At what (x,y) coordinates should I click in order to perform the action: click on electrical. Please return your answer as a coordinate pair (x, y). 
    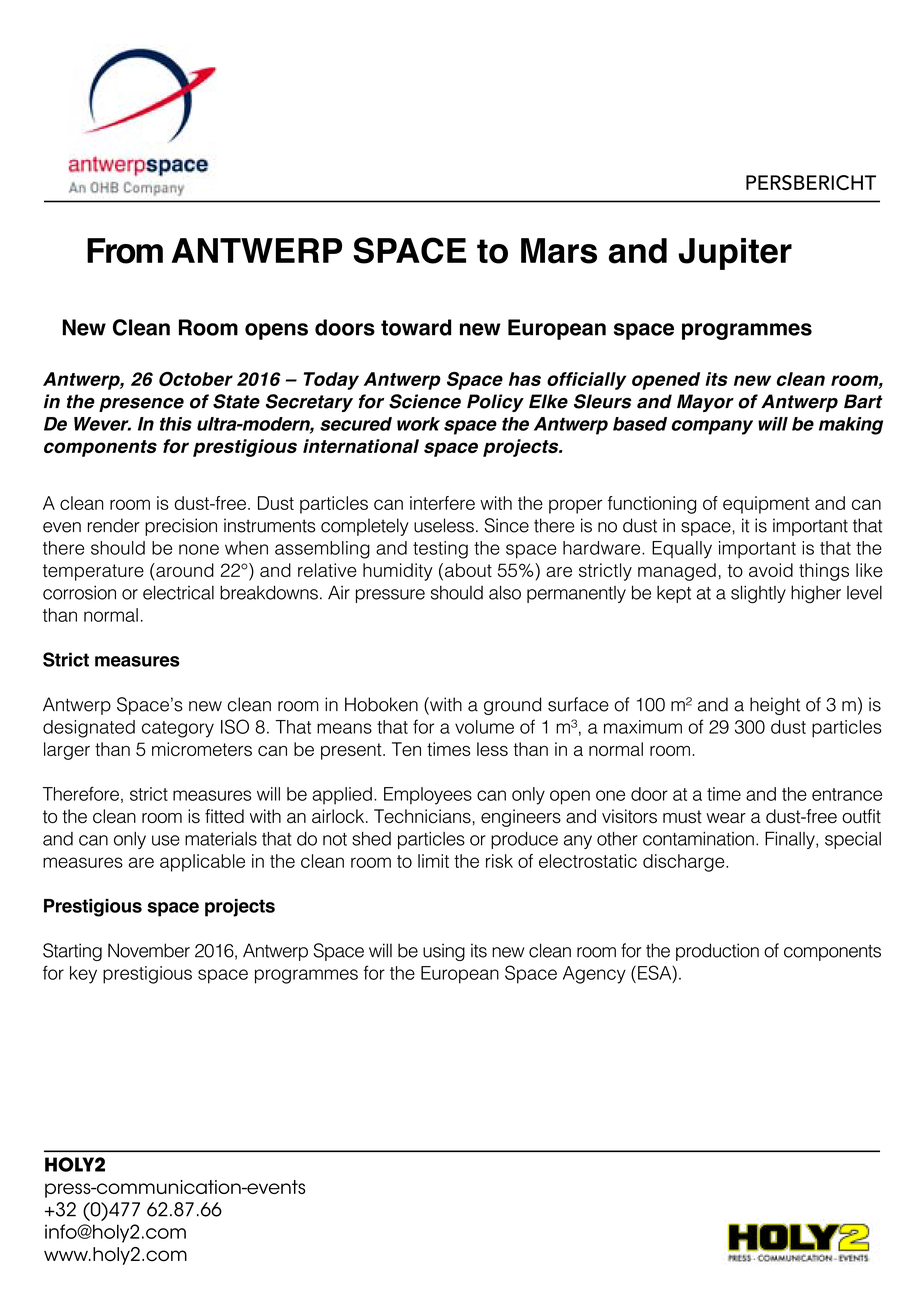
    Looking at the image, I should click on (178, 592).
